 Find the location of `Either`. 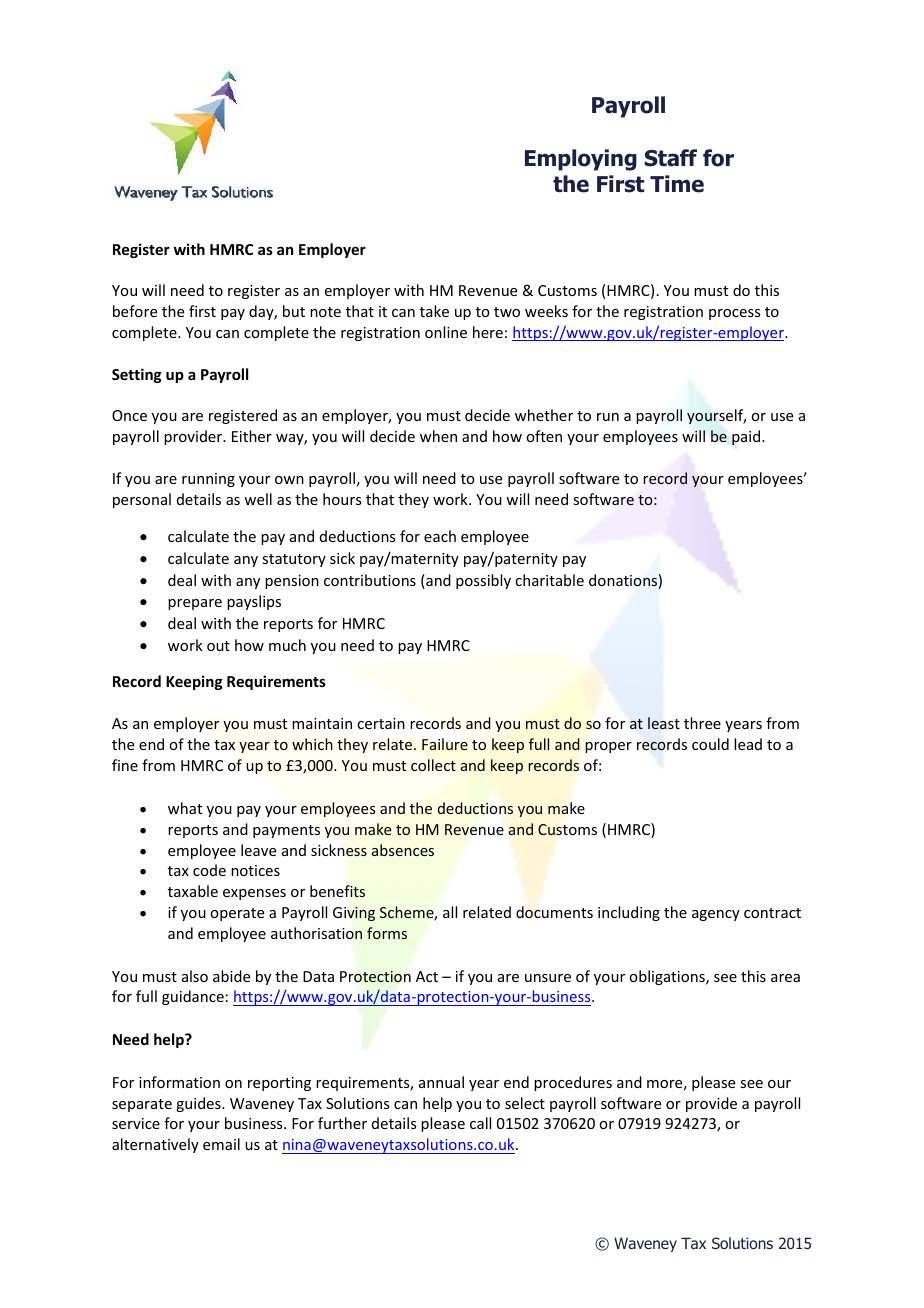

Either is located at coordinates (252, 436).
